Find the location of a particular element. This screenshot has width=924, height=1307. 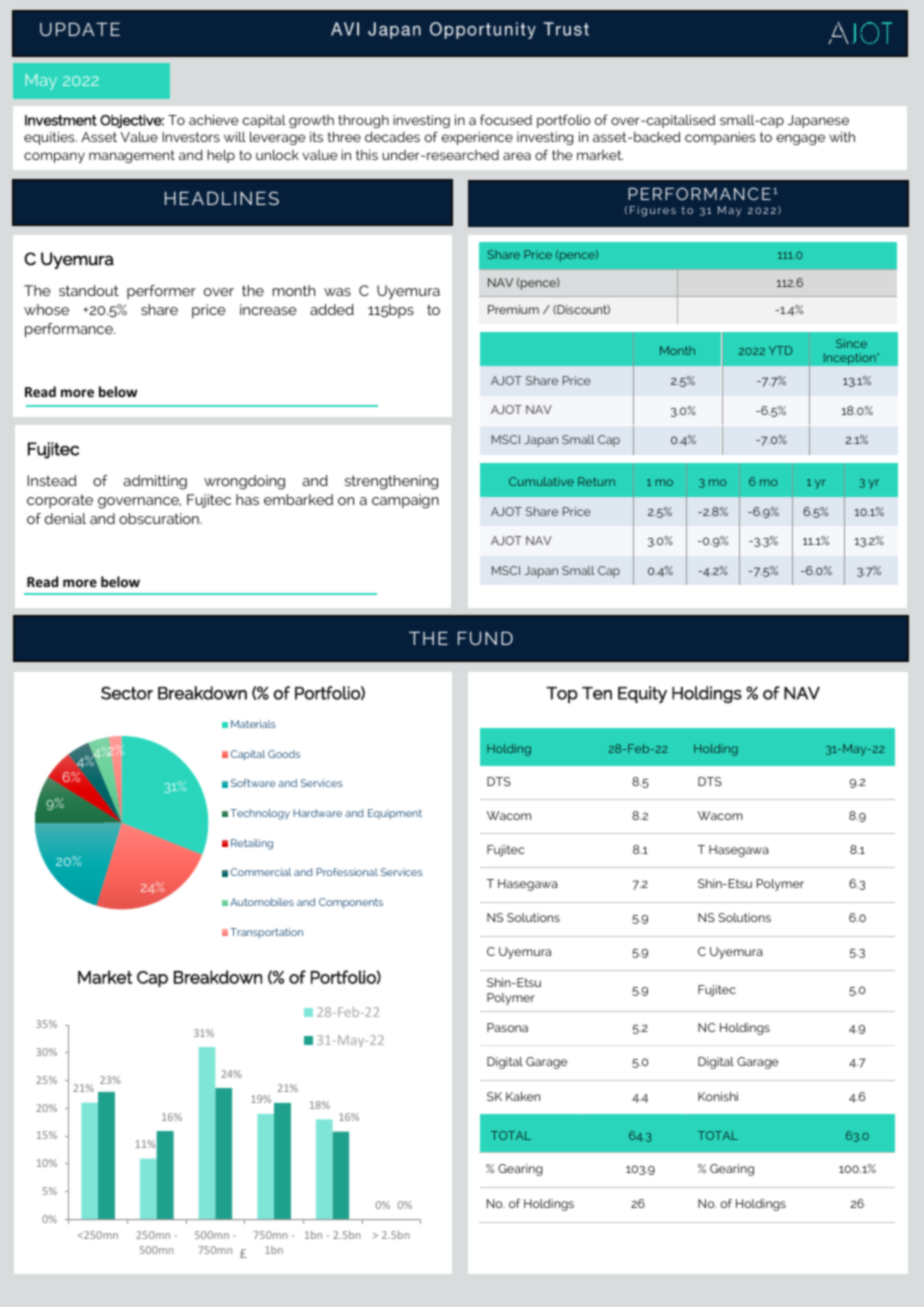

UPDATE is located at coordinates (80, 29).
